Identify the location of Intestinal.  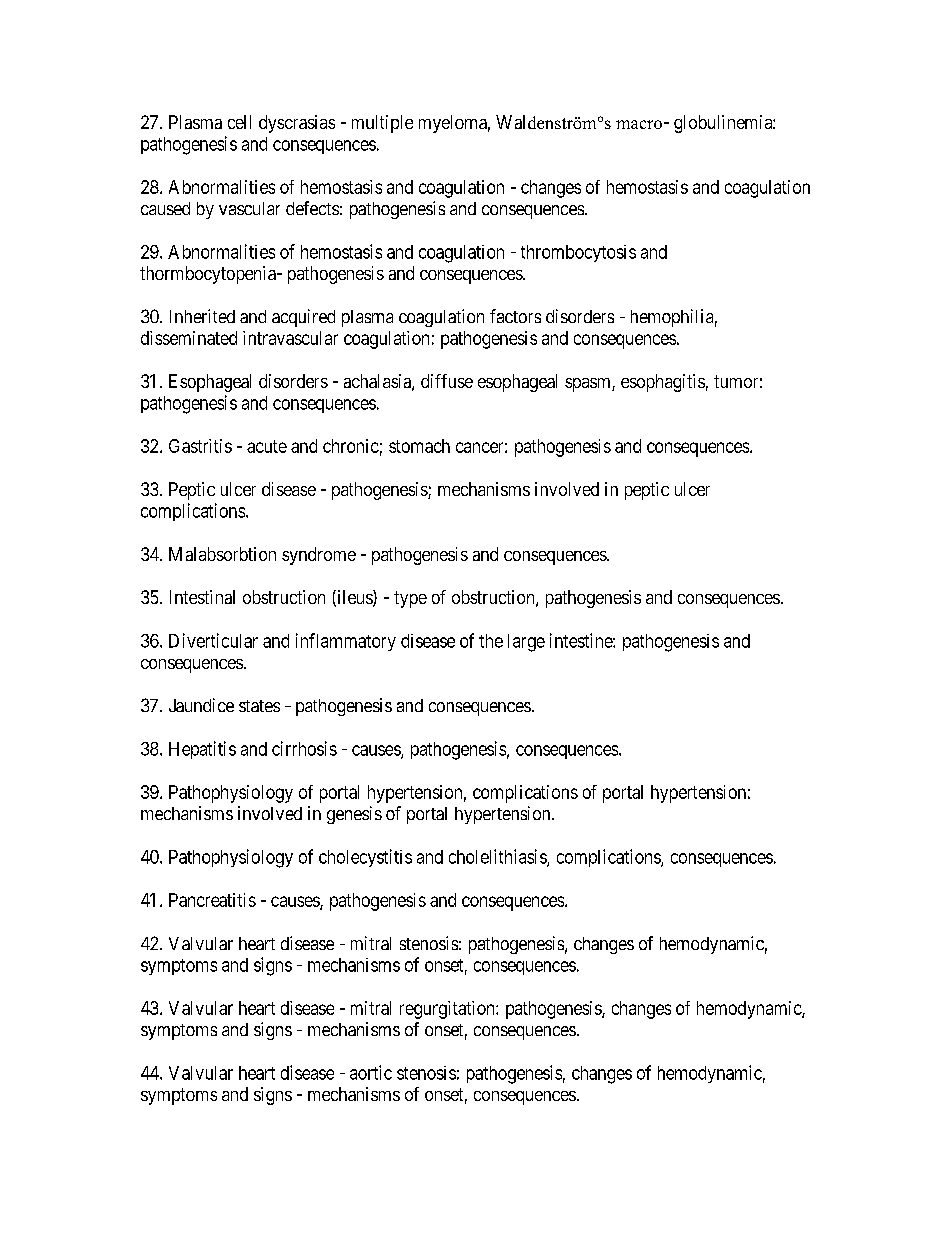
(202, 597).
